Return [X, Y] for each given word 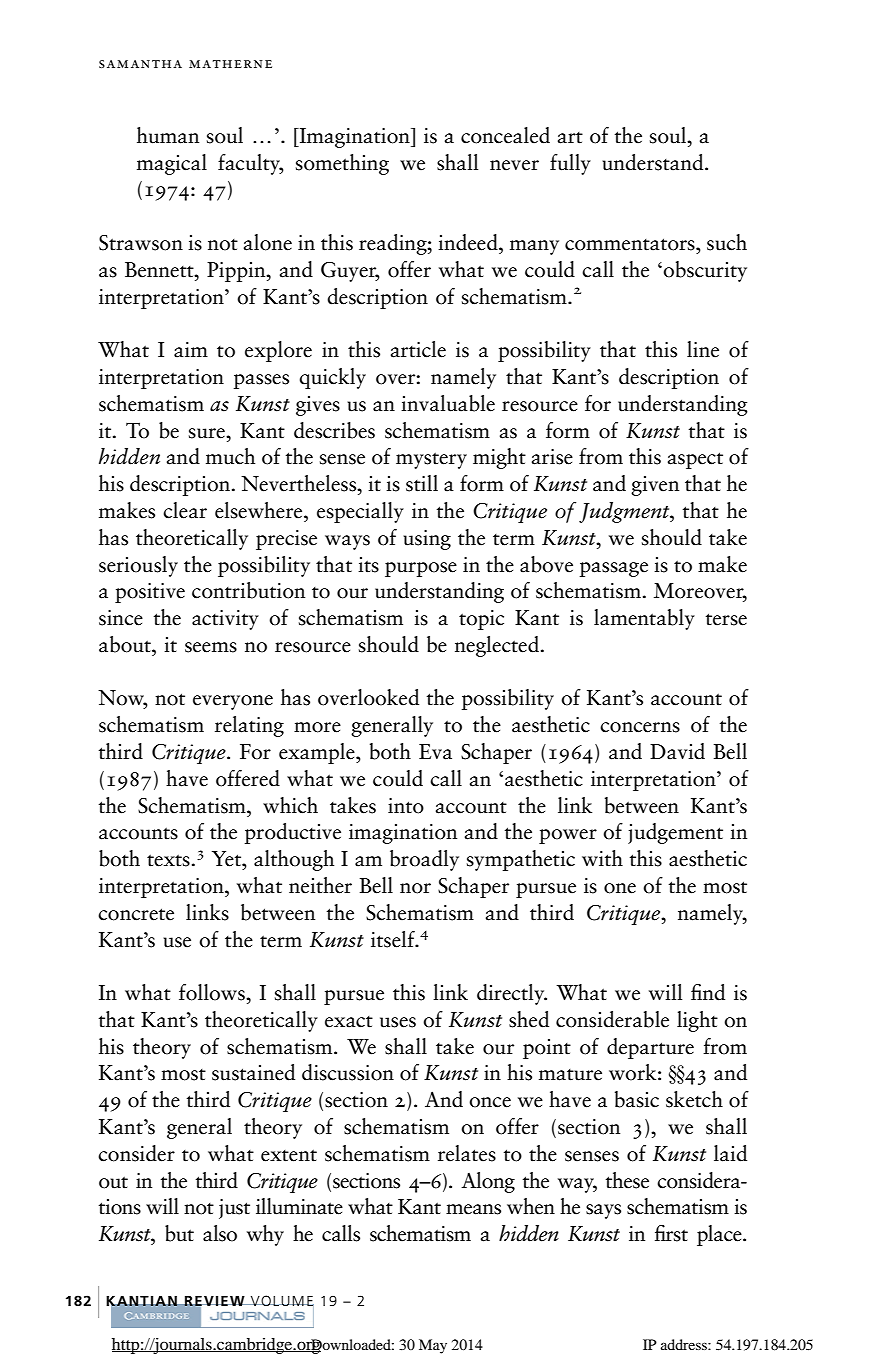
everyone [233, 702]
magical [172, 164]
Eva [435, 752]
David [677, 751]
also [220, 1233]
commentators [631, 244]
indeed [469, 242]
